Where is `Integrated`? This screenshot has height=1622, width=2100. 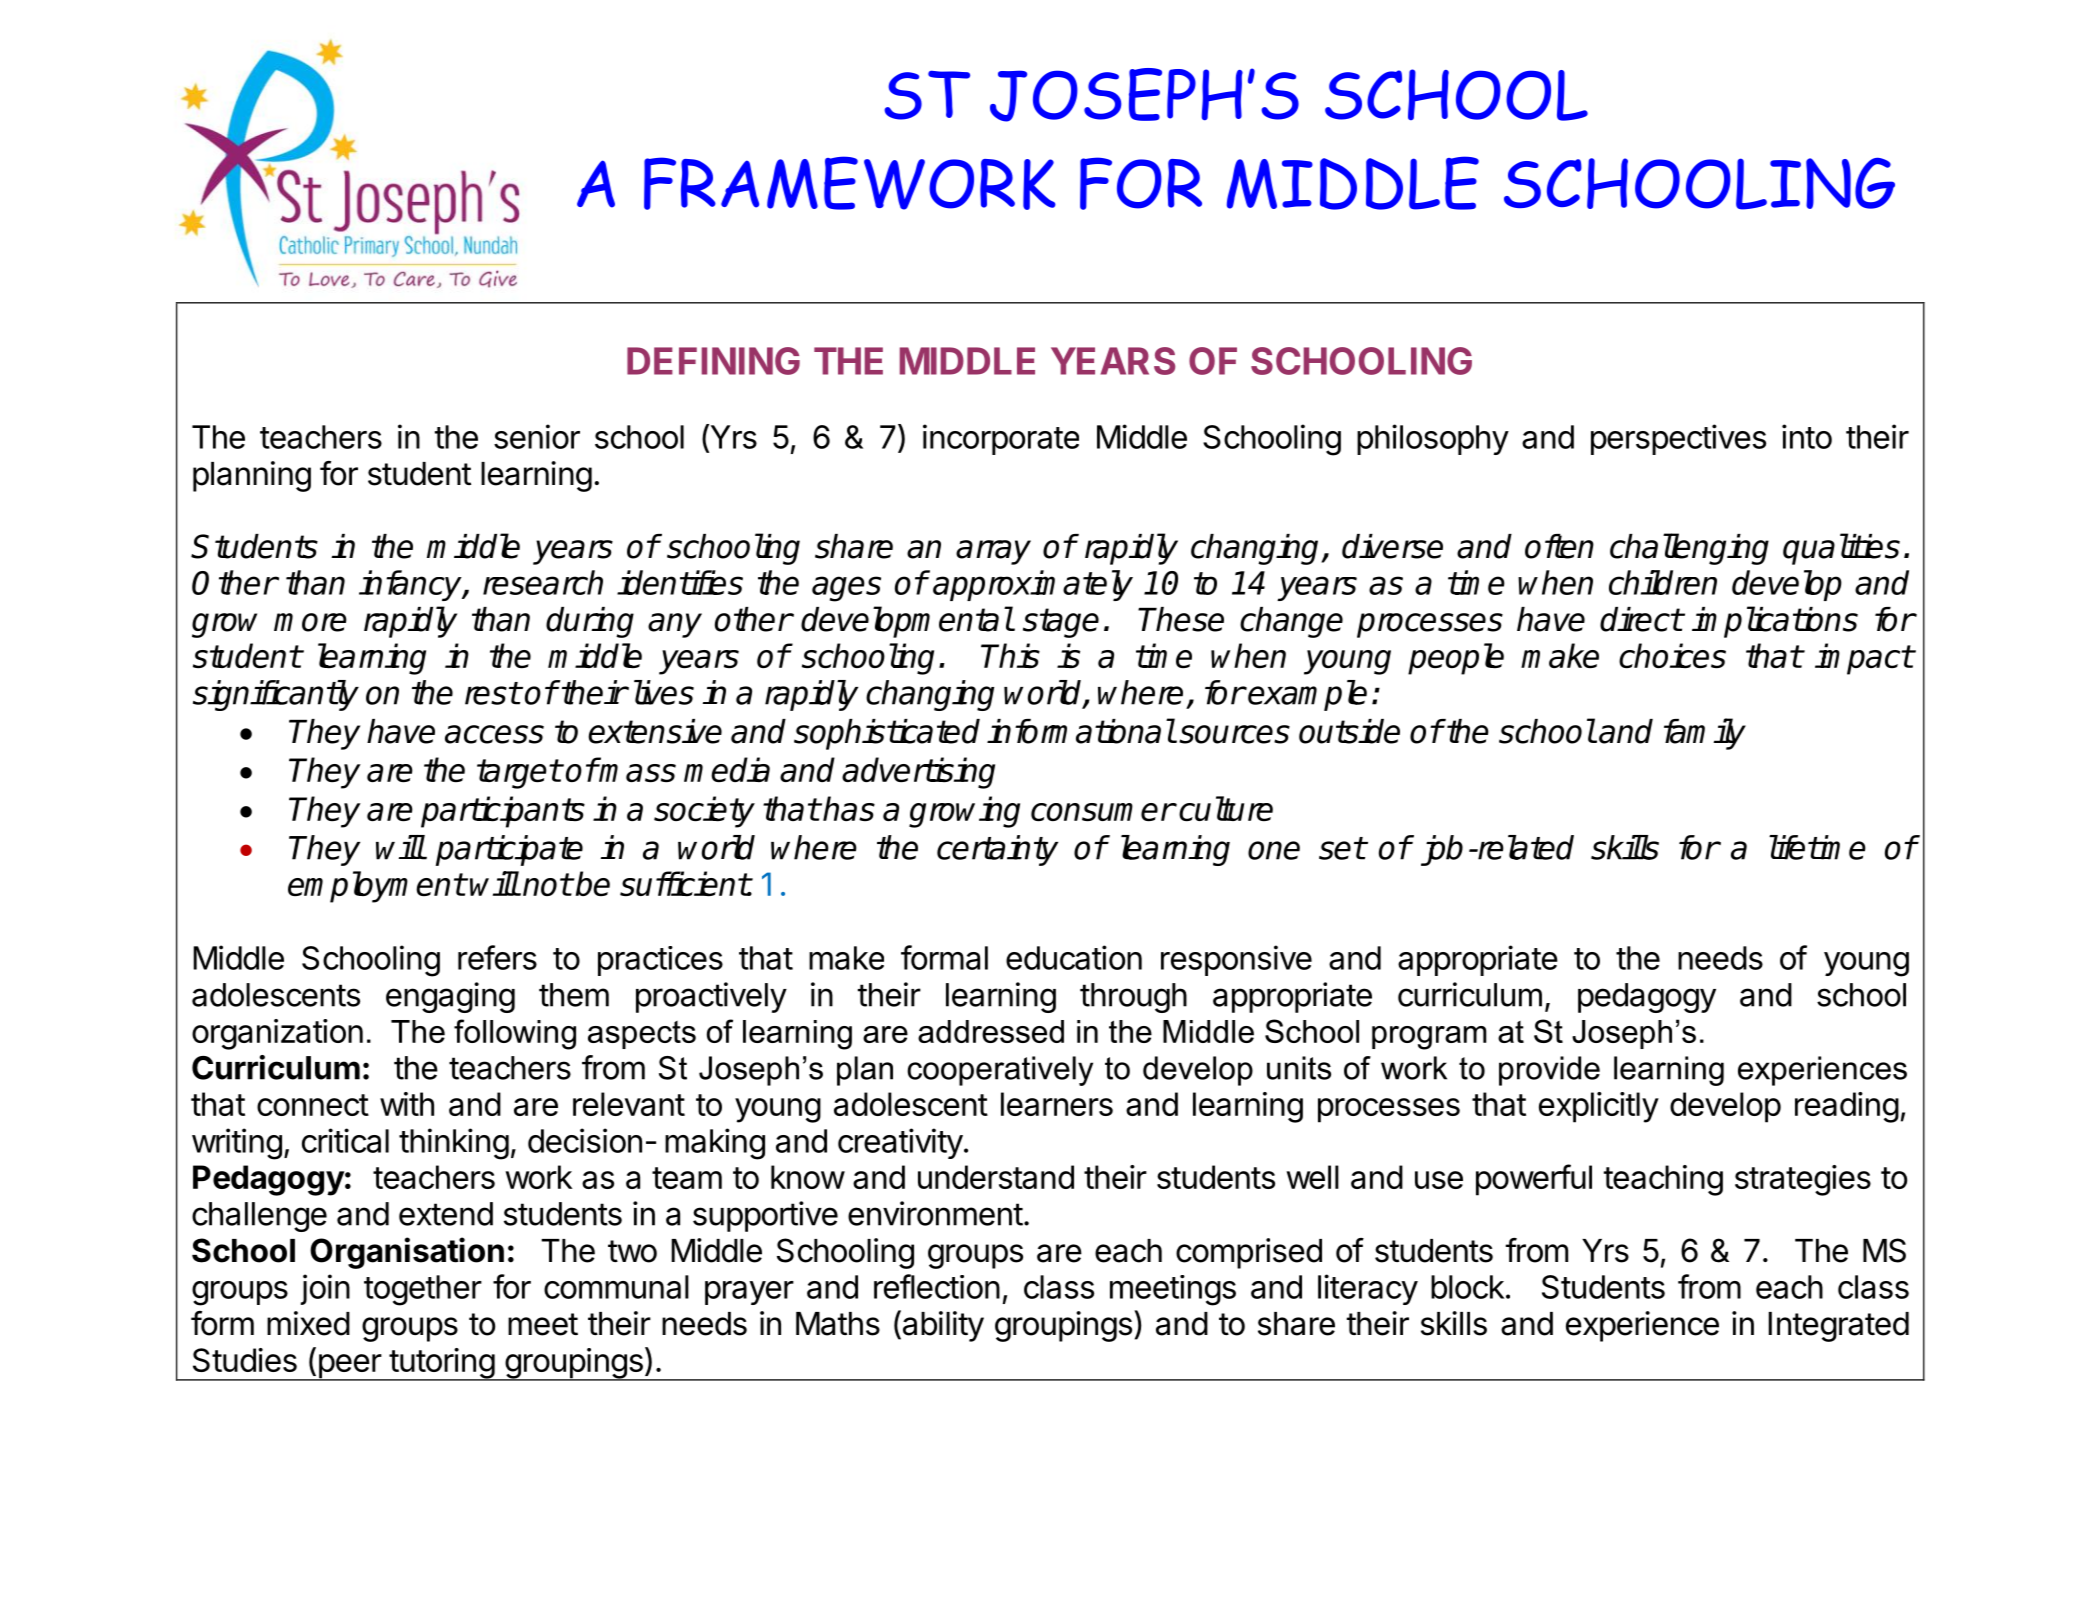 Integrated is located at coordinates (1838, 1327).
